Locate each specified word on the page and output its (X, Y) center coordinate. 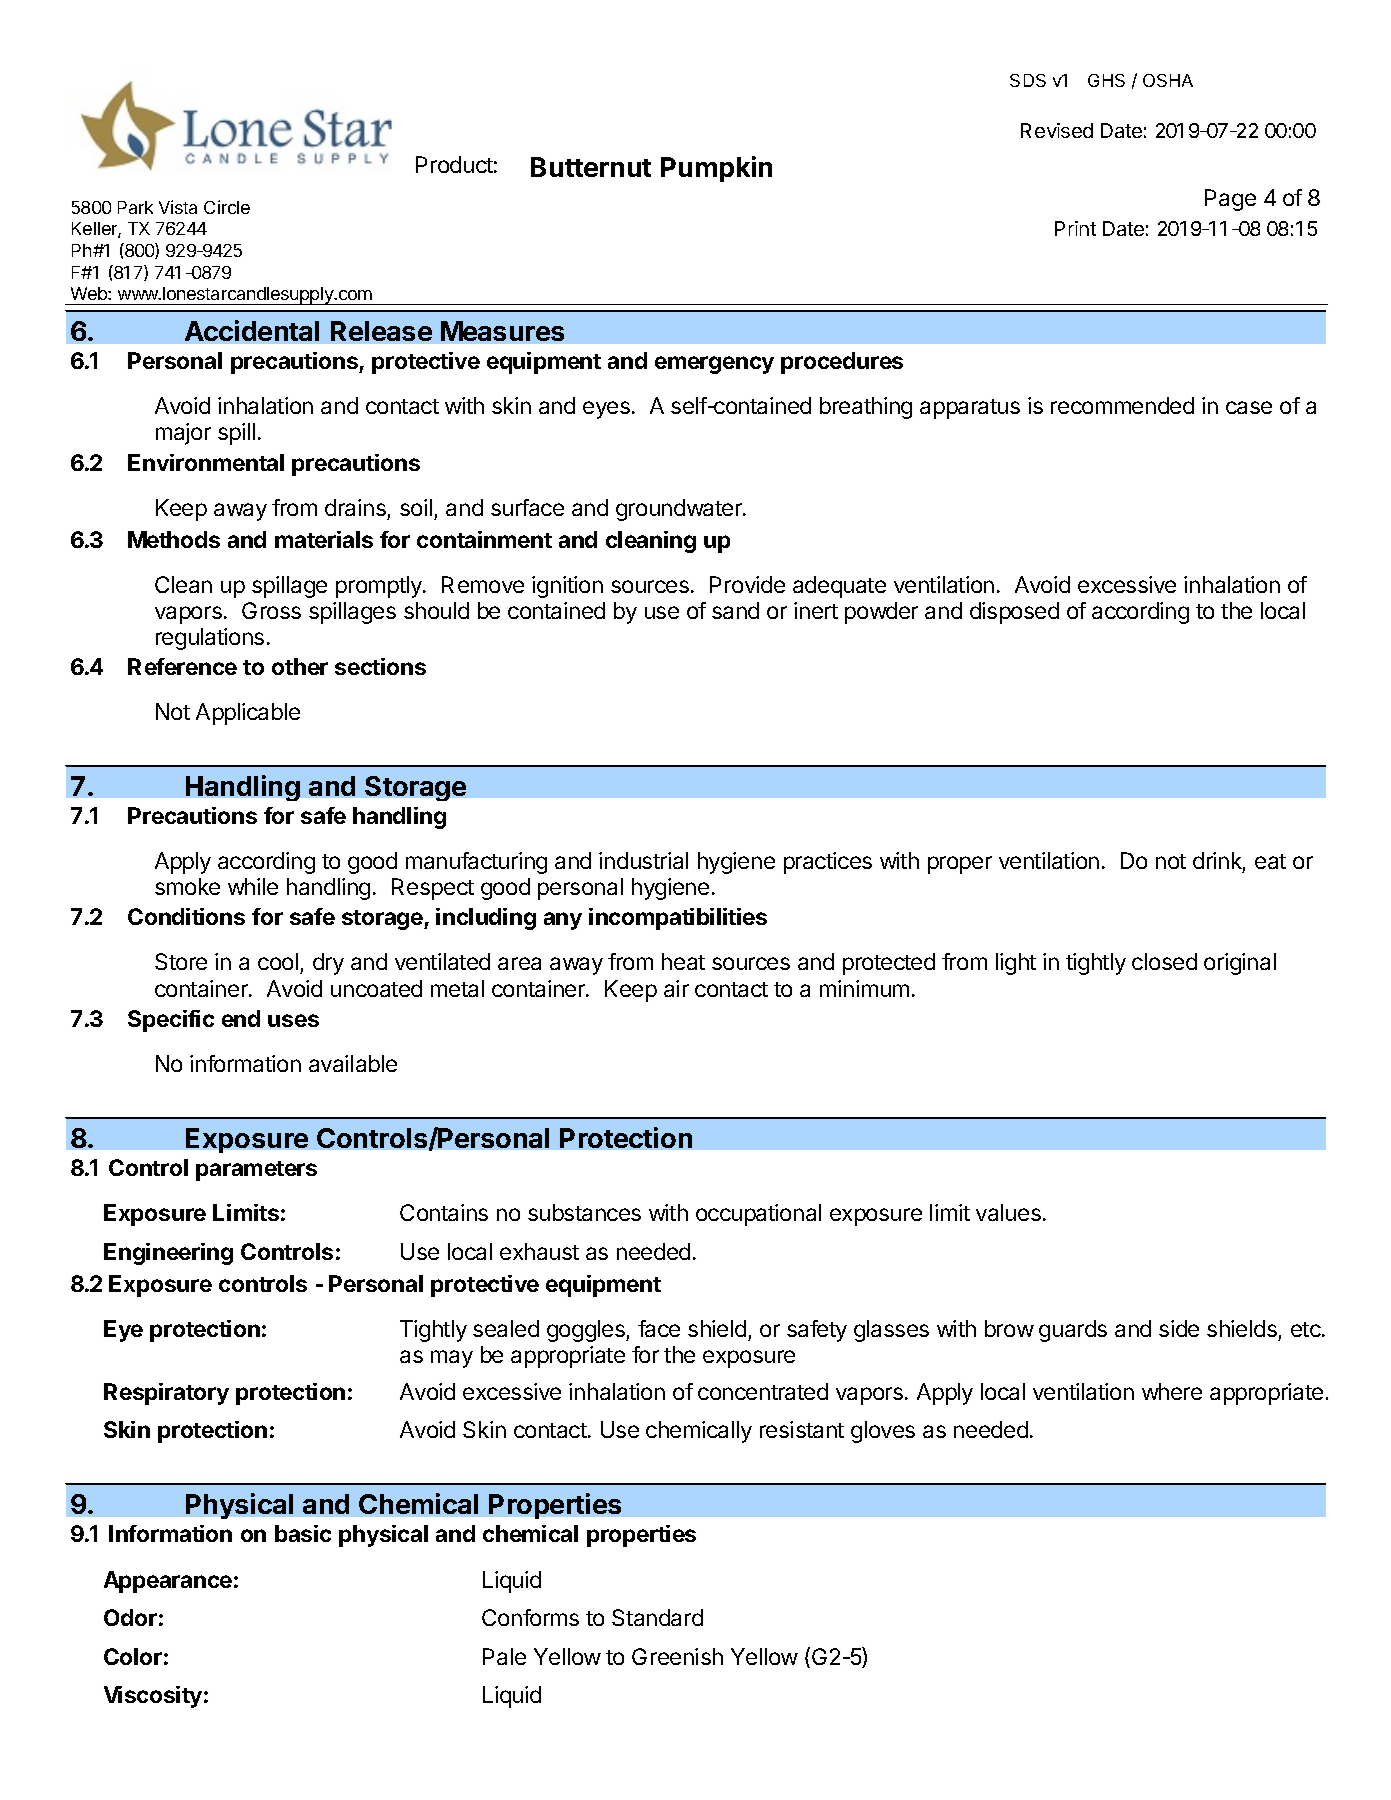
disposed (1014, 613)
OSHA (1168, 80)
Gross (271, 610)
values (1008, 1212)
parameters (256, 1171)
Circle (227, 207)
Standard (657, 1617)
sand (735, 610)
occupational (758, 1215)
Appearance (168, 1582)
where (1172, 1391)
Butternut (591, 167)
